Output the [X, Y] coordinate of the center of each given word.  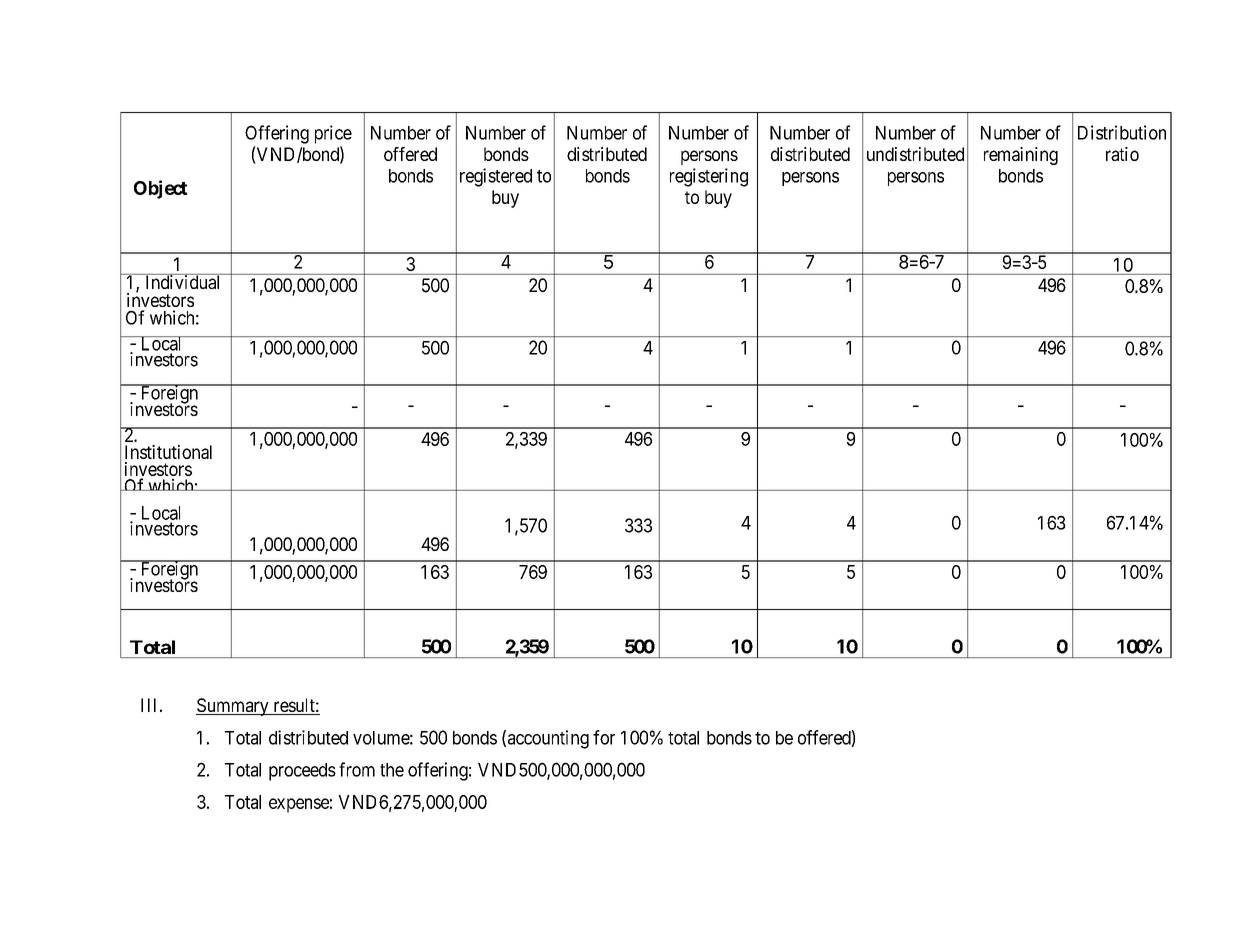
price [333, 134]
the [392, 770]
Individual [183, 281]
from [357, 769]
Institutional [168, 452]
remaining [1021, 156]
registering [709, 177]
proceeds [302, 772]
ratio [1122, 154]
